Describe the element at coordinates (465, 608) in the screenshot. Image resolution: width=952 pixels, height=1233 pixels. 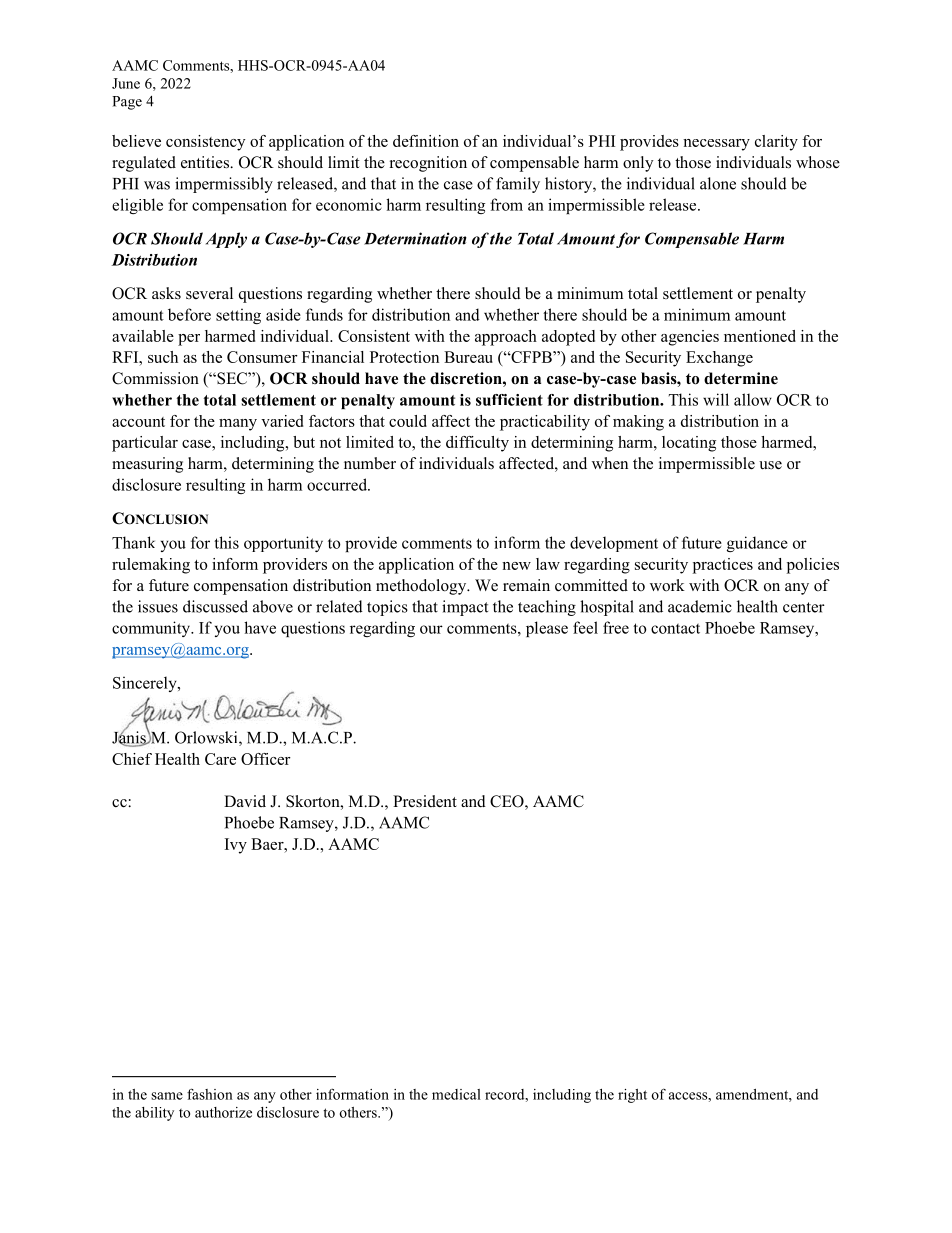
I see `impact` at that location.
